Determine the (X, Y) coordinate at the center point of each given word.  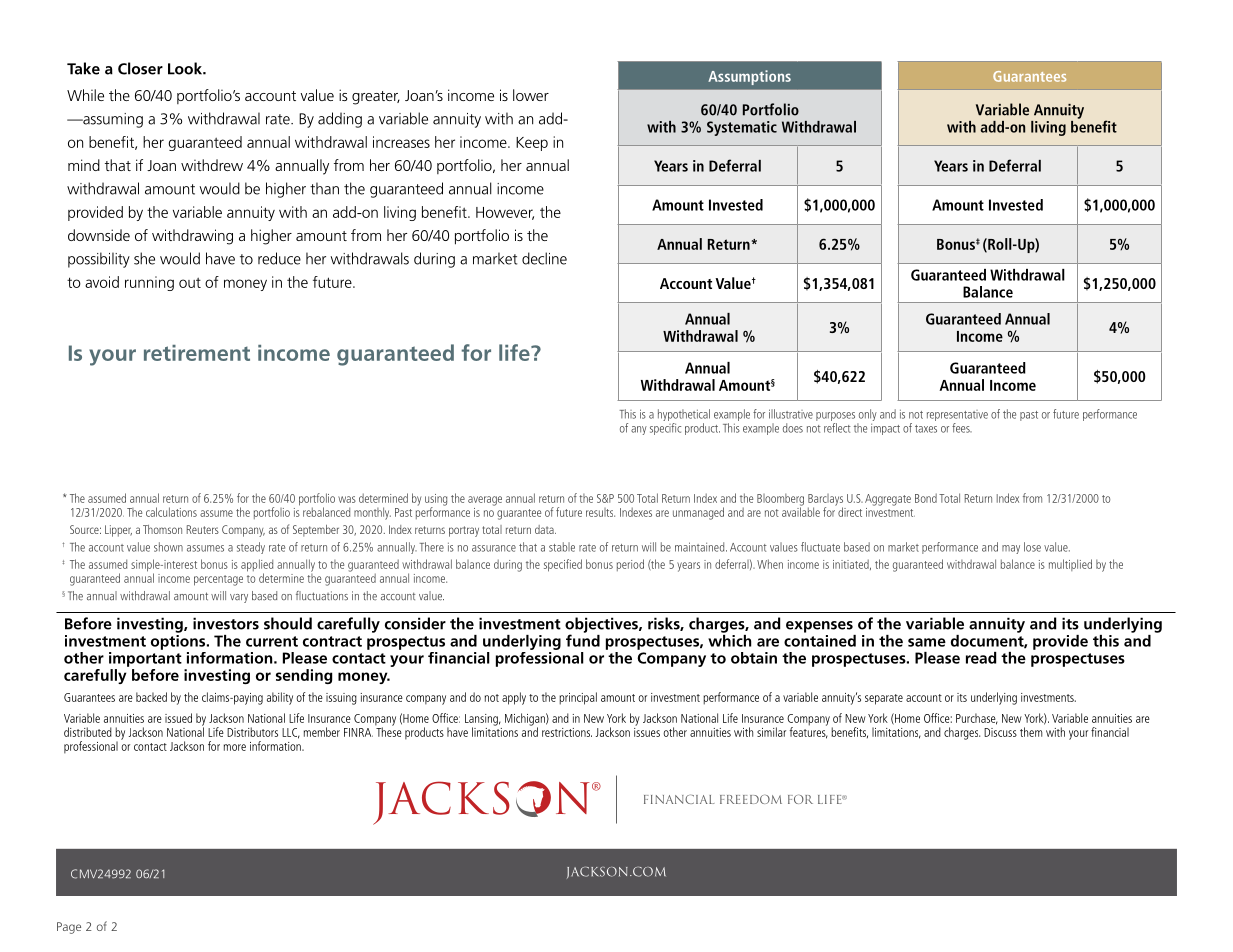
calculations (171, 512)
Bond (926, 498)
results (600, 512)
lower (531, 95)
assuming (112, 120)
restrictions (567, 732)
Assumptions (749, 77)
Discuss (1000, 732)
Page (69, 928)
